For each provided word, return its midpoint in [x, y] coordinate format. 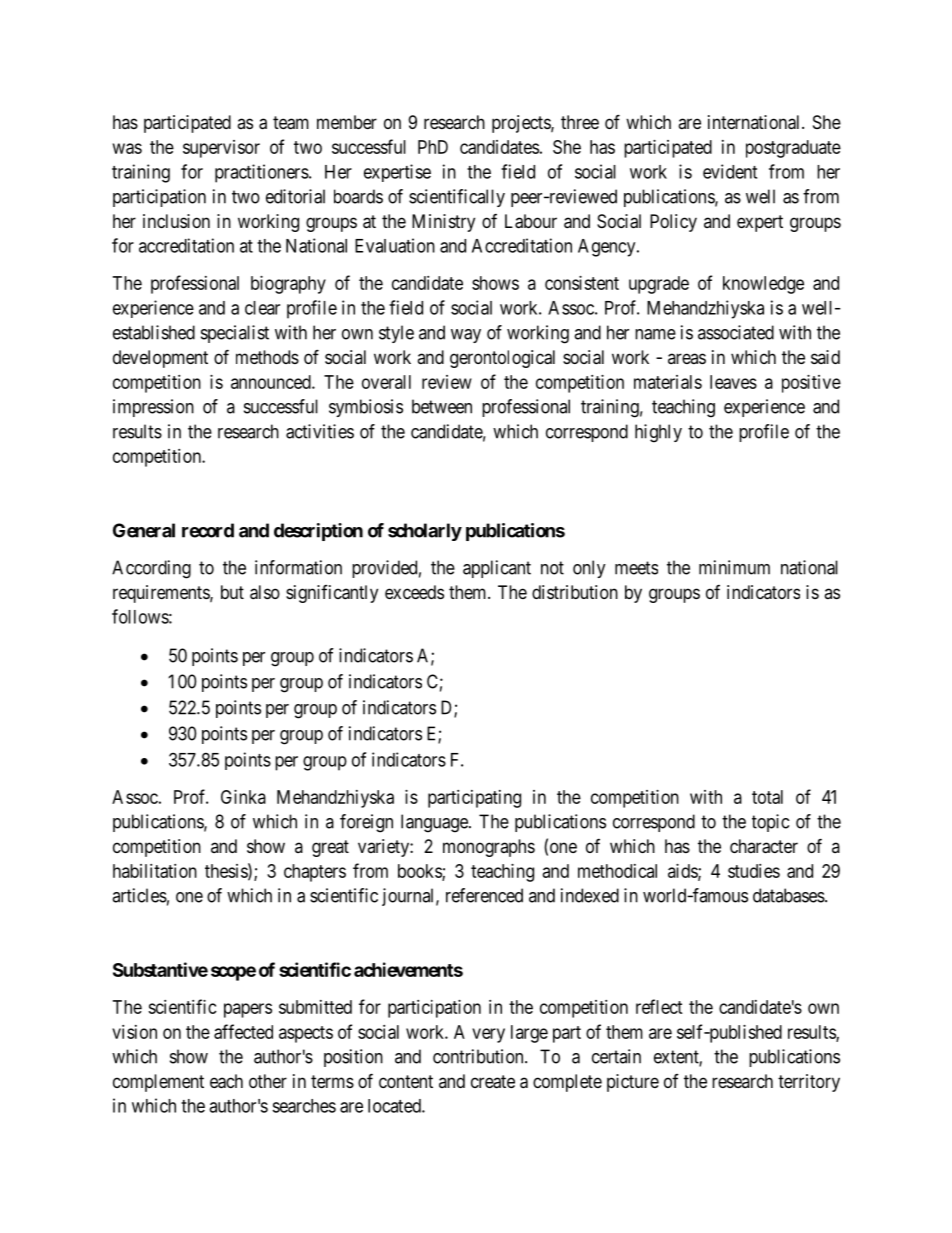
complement [158, 1083]
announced [272, 382]
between [442, 406]
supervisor [221, 149]
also [265, 592]
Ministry [443, 223]
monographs [489, 848]
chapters [315, 873]
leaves [733, 382]
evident [730, 171]
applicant [497, 569]
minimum [734, 567]
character [764, 846]
